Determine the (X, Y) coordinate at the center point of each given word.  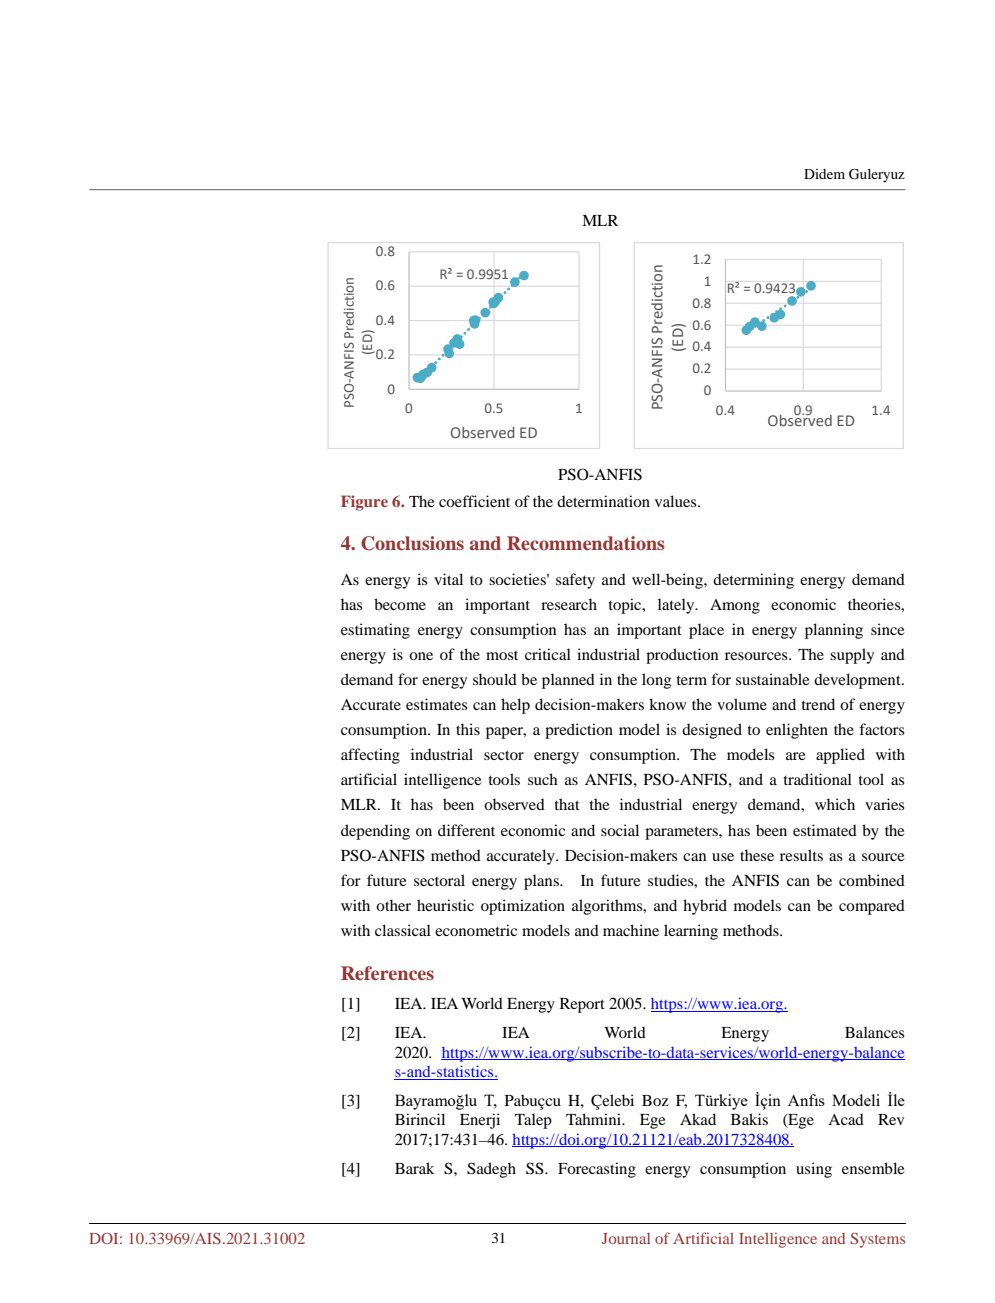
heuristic (445, 905)
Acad (846, 1119)
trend (818, 704)
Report (582, 1005)
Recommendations (586, 543)
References (387, 973)
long (656, 681)
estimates (437, 704)
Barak (414, 1168)
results (801, 855)
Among (735, 606)
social (620, 830)
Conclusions (412, 543)
